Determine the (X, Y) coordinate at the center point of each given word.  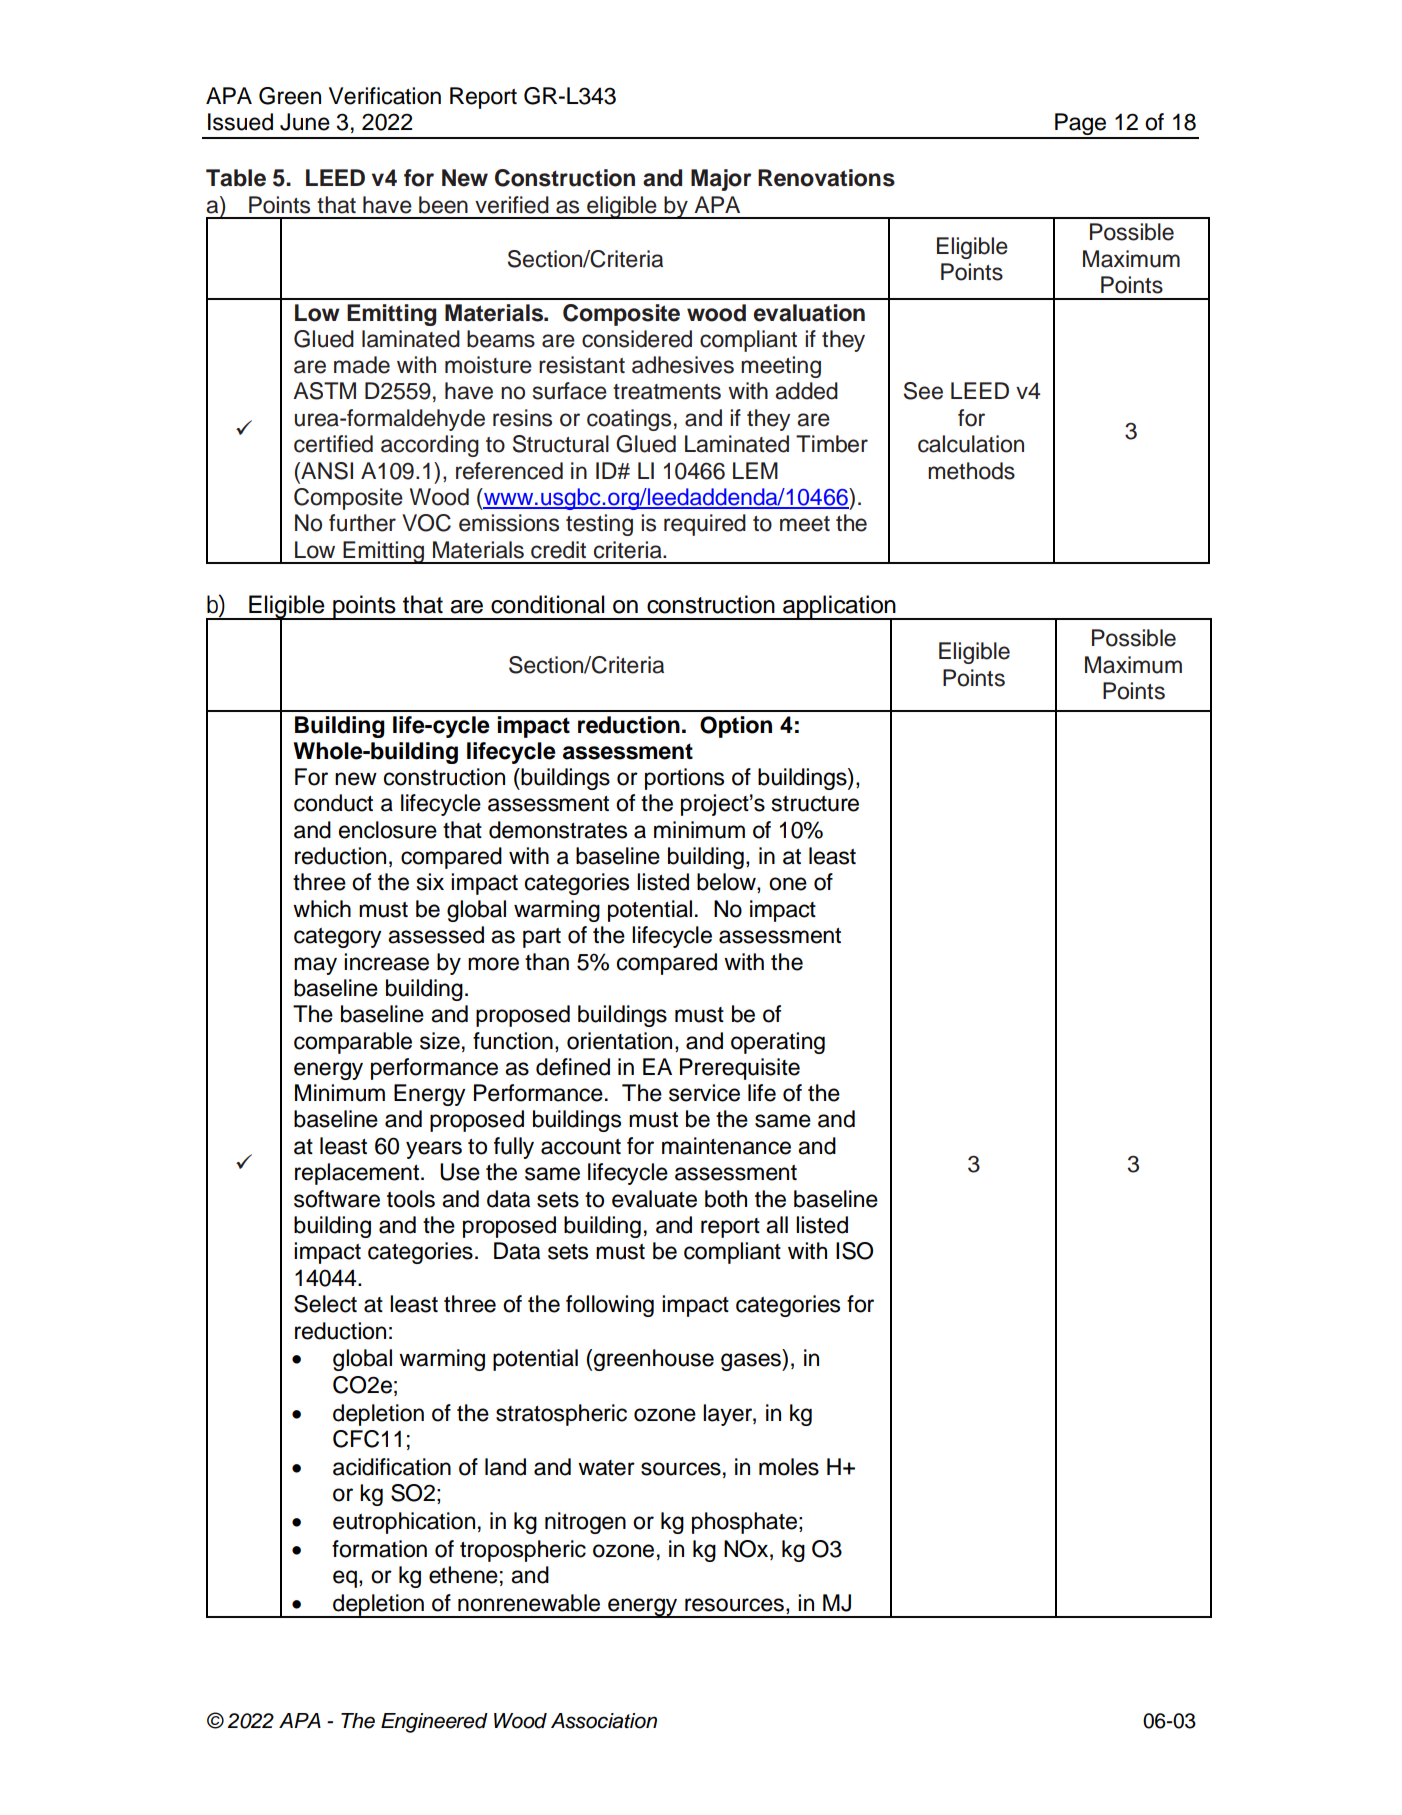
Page (1080, 125)
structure (815, 804)
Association (604, 1721)
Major (721, 180)
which (322, 909)
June (305, 122)
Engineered (434, 1723)
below (727, 883)
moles (789, 1467)
